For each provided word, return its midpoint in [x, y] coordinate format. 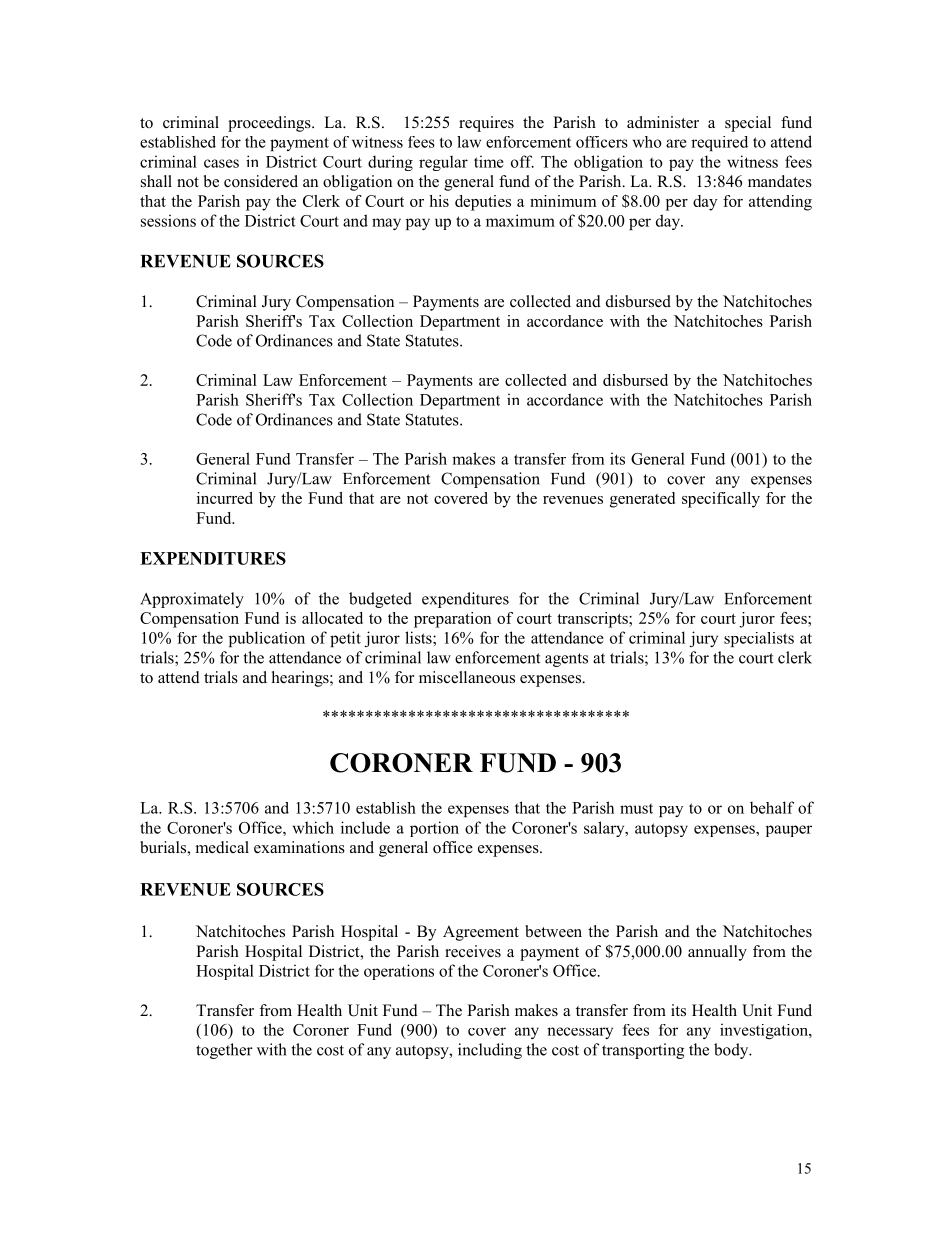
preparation [452, 620]
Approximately [192, 600]
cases [221, 163]
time [489, 161]
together [224, 1051]
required [719, 143]
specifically [721, 500]
